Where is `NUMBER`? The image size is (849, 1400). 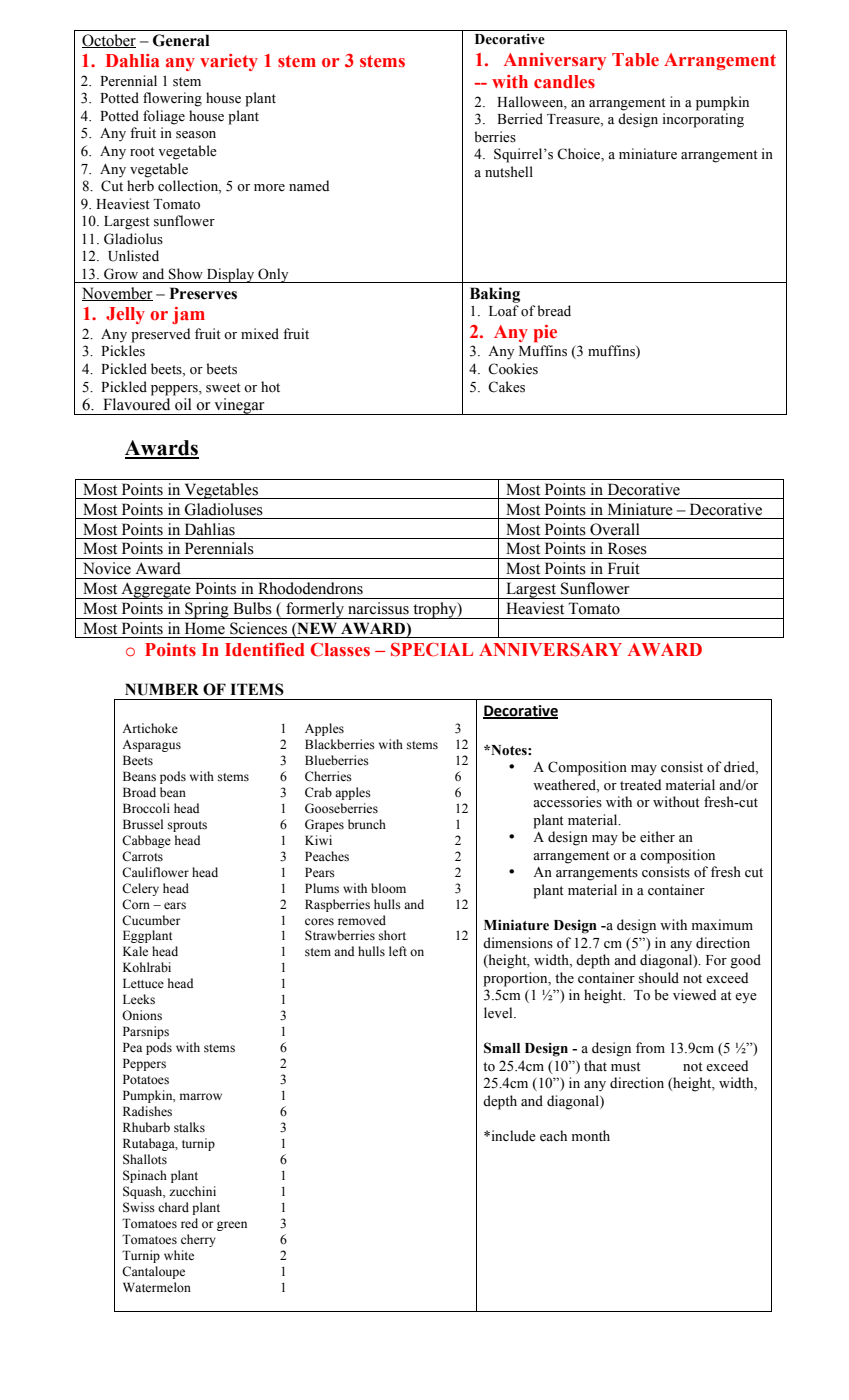 NUMBER is located at coordinates (162, 689).
